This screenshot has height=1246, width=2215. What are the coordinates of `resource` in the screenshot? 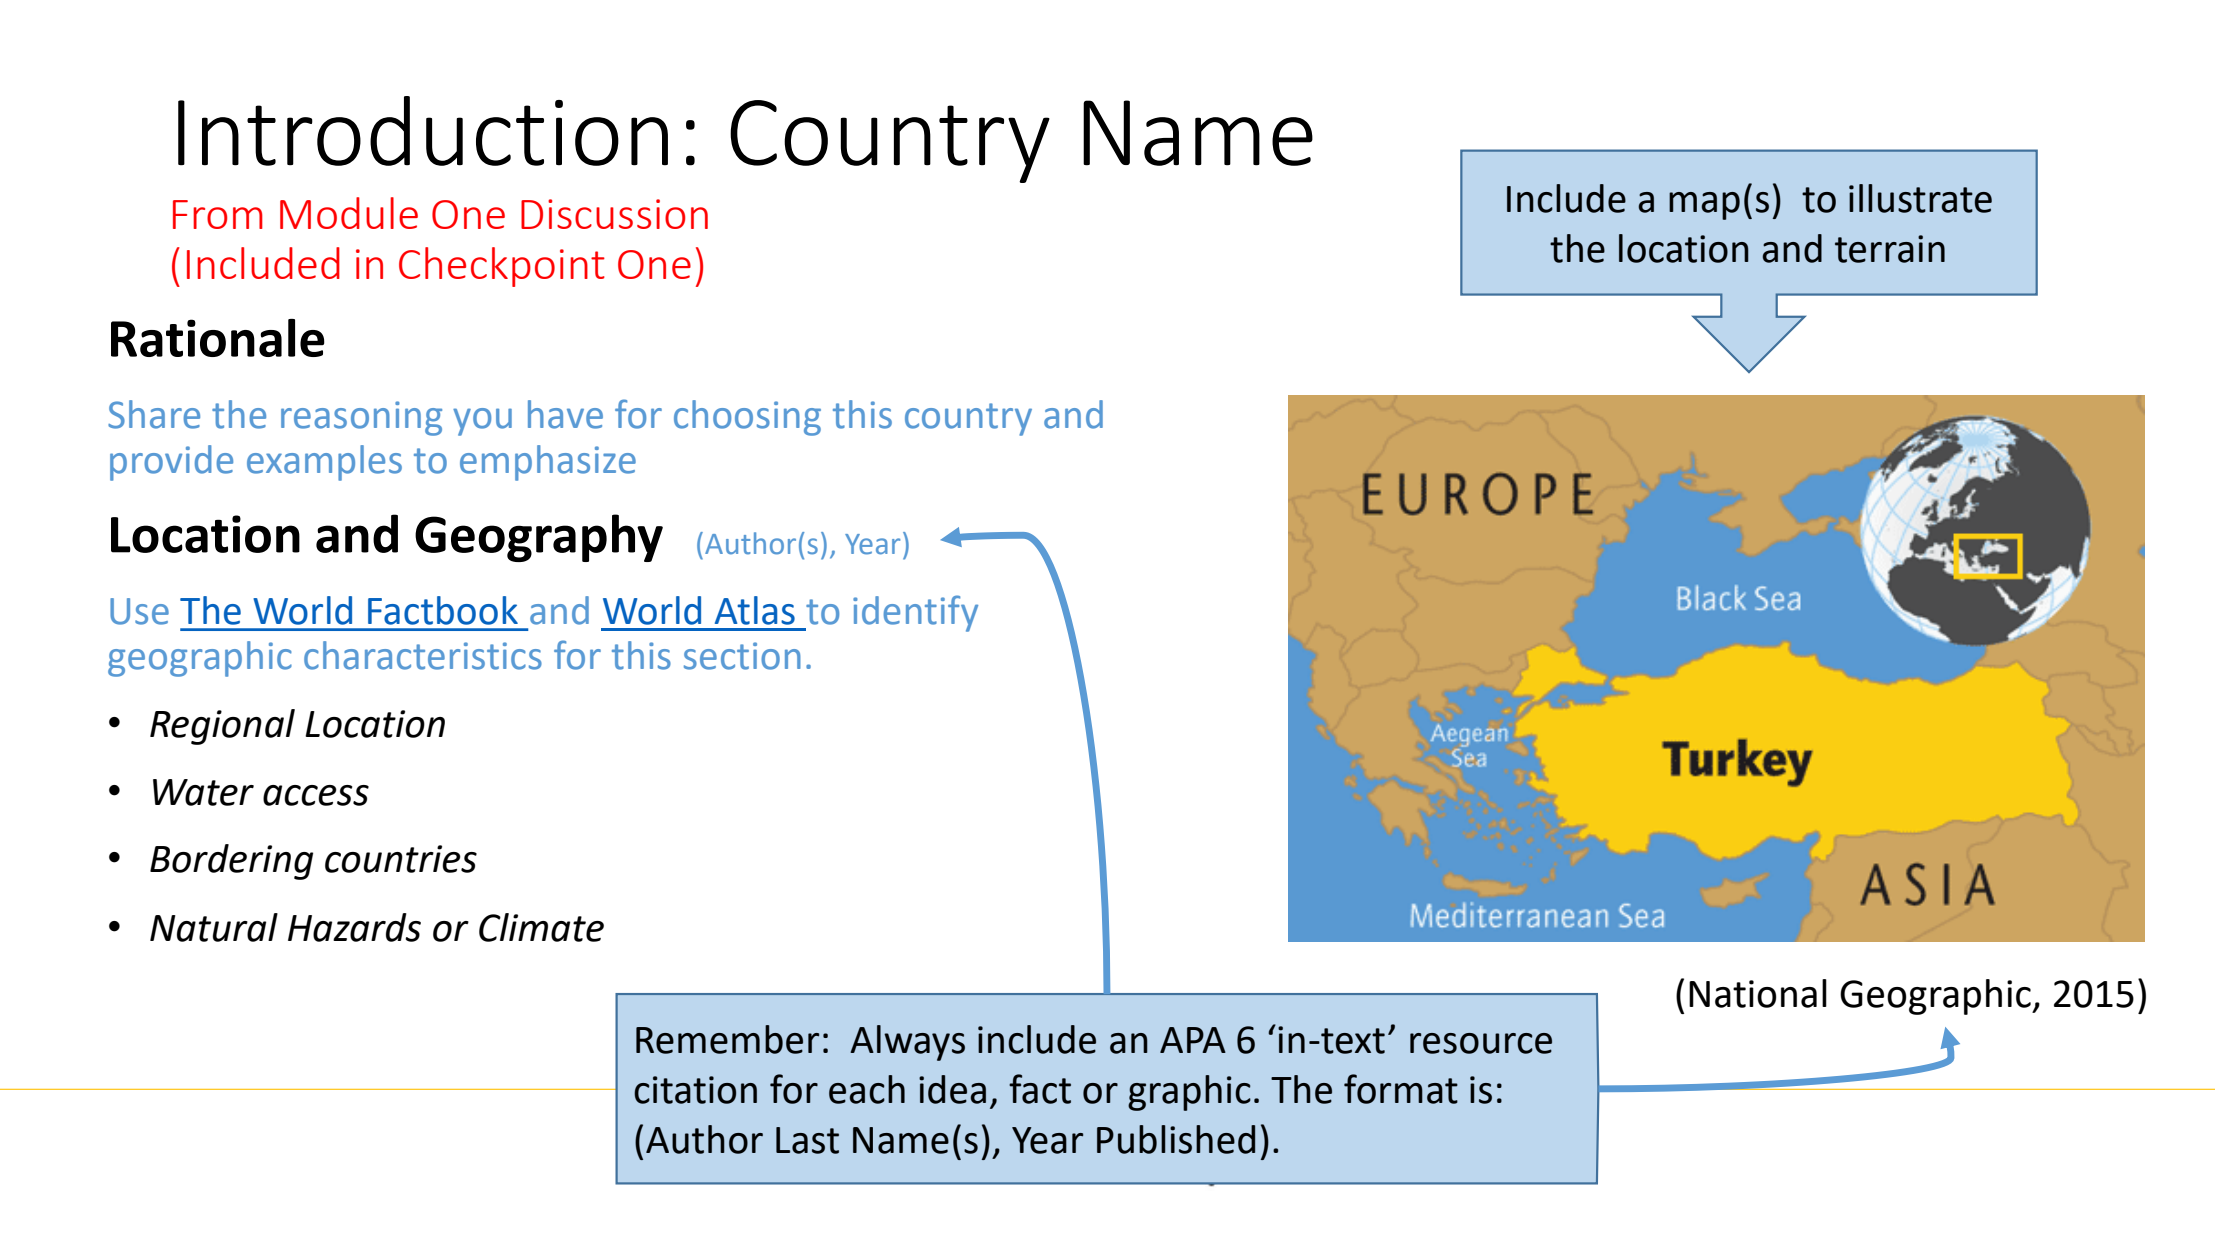 It's located at (1481, 1043).
